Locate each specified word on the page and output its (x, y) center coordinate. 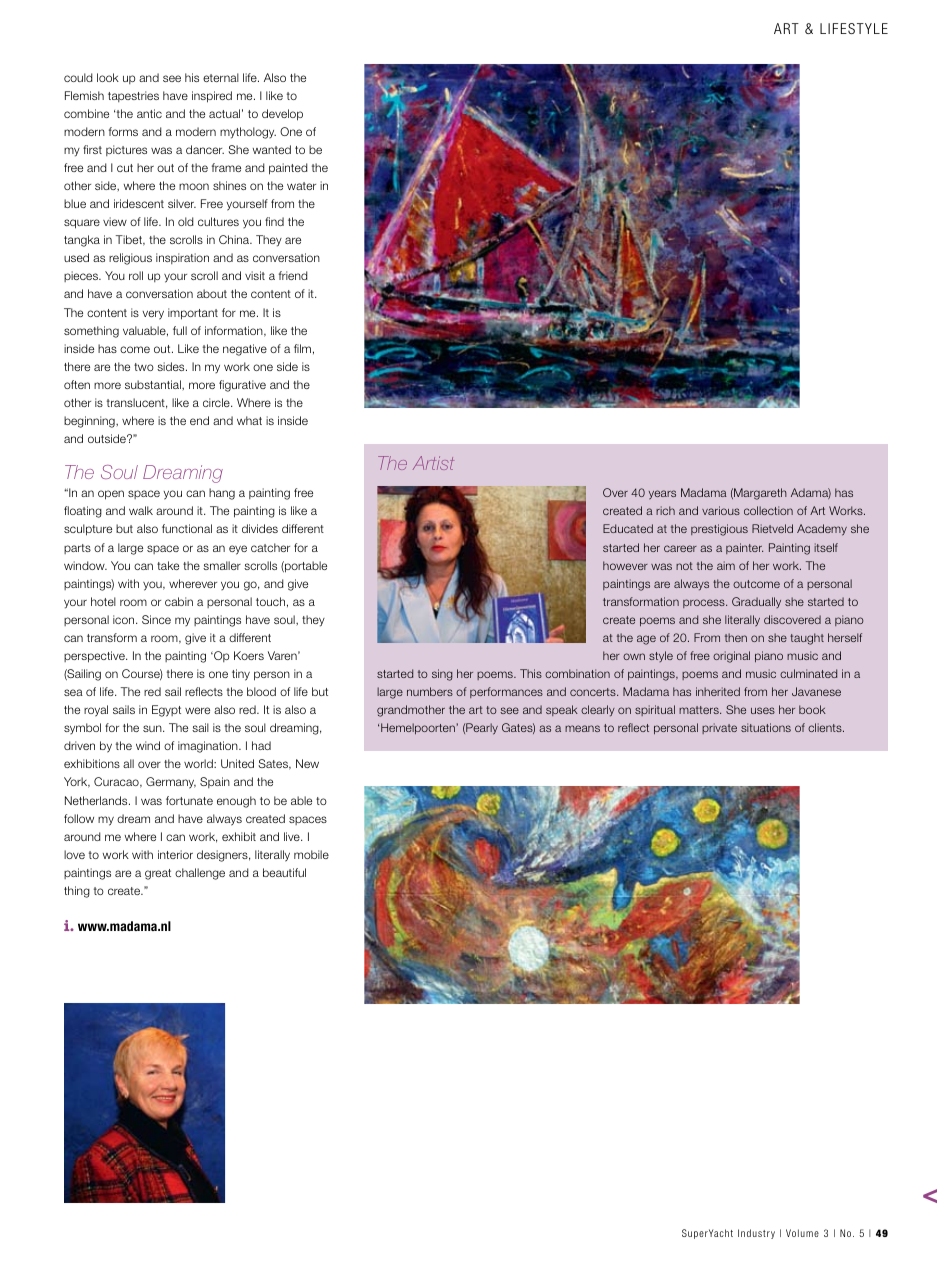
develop (282, 115)
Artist (433, 463)
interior (175, 854)
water (301, 186)
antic (149, 113)
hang (222, 494)
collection (768, 510)
